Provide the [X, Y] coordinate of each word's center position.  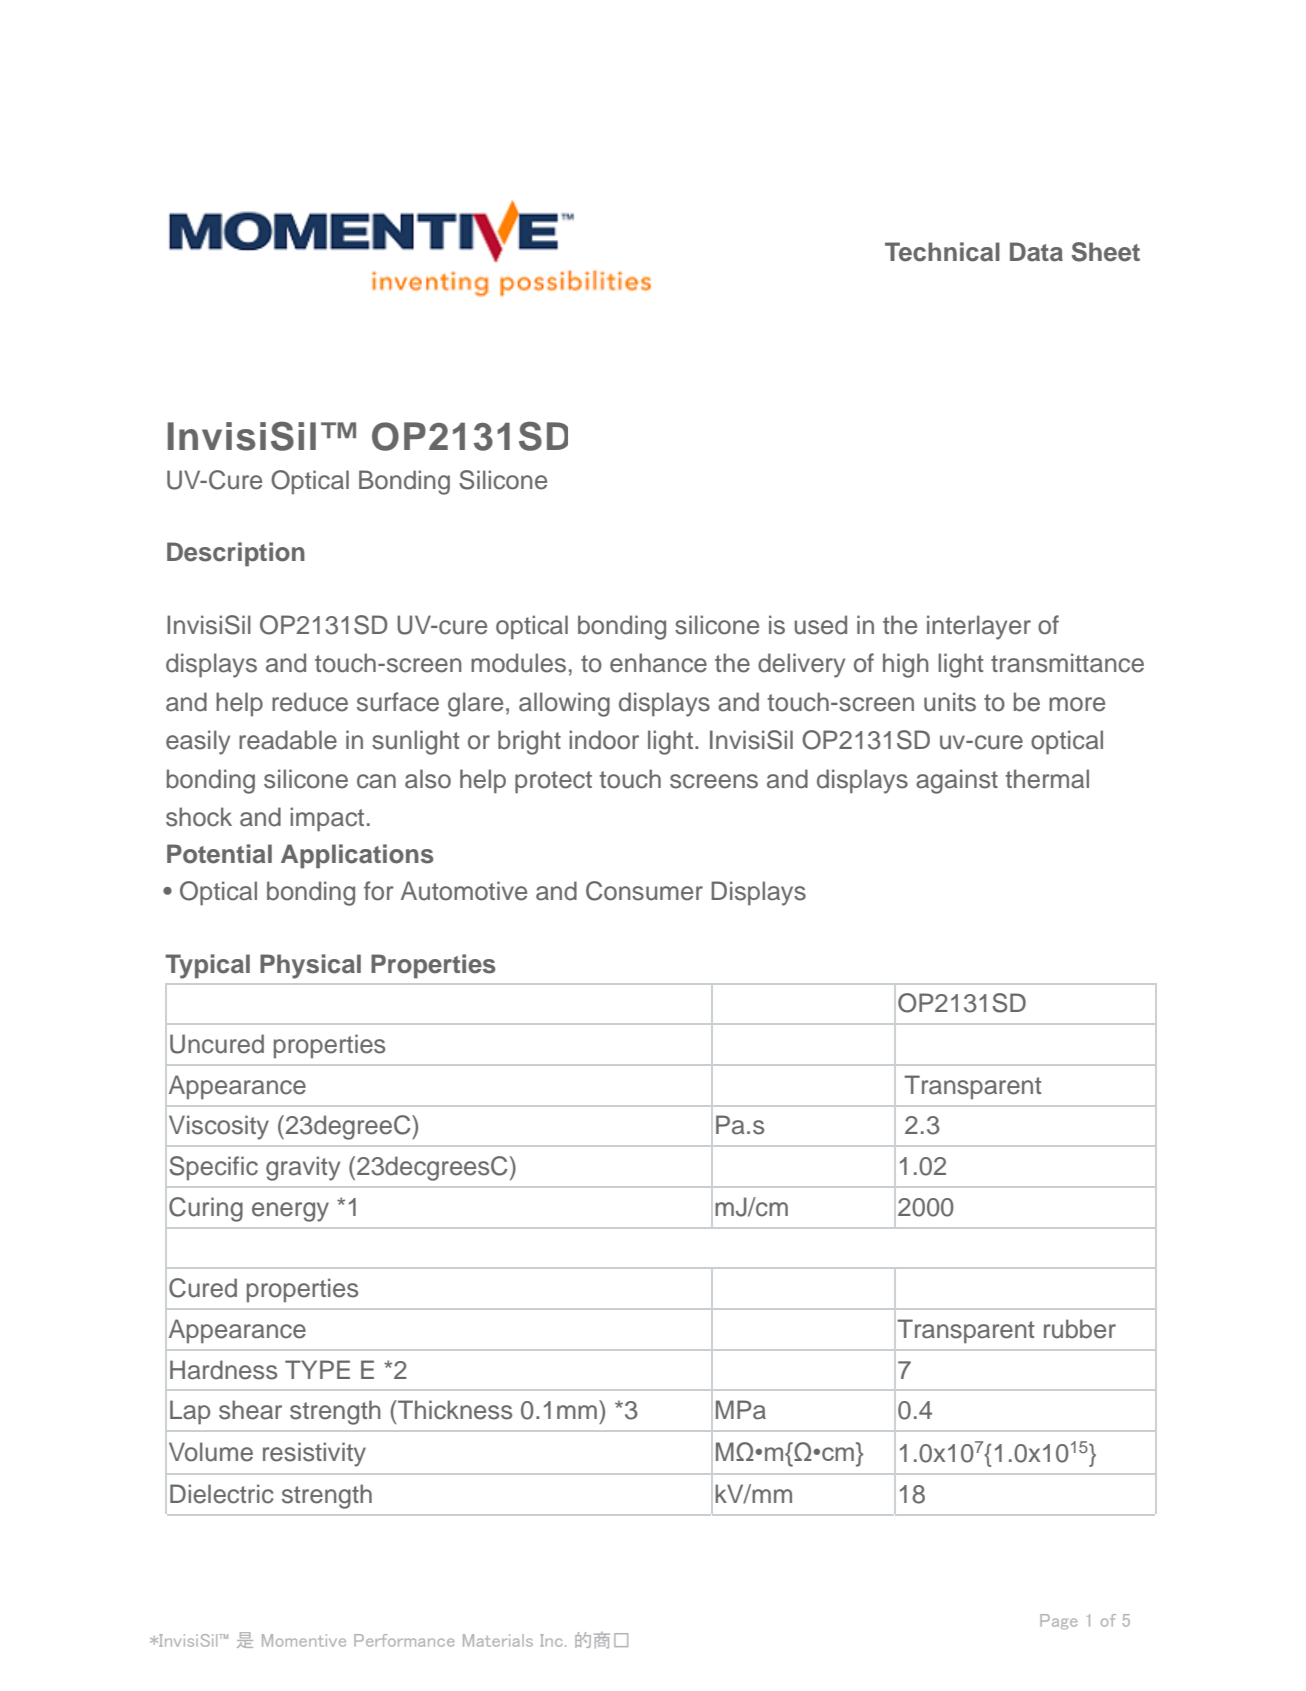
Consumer [644, 891]
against [957, 781]
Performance [404, 1640]
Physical [310, 966]
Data [1036, 252]
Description [236, 554]
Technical [942, 252]
